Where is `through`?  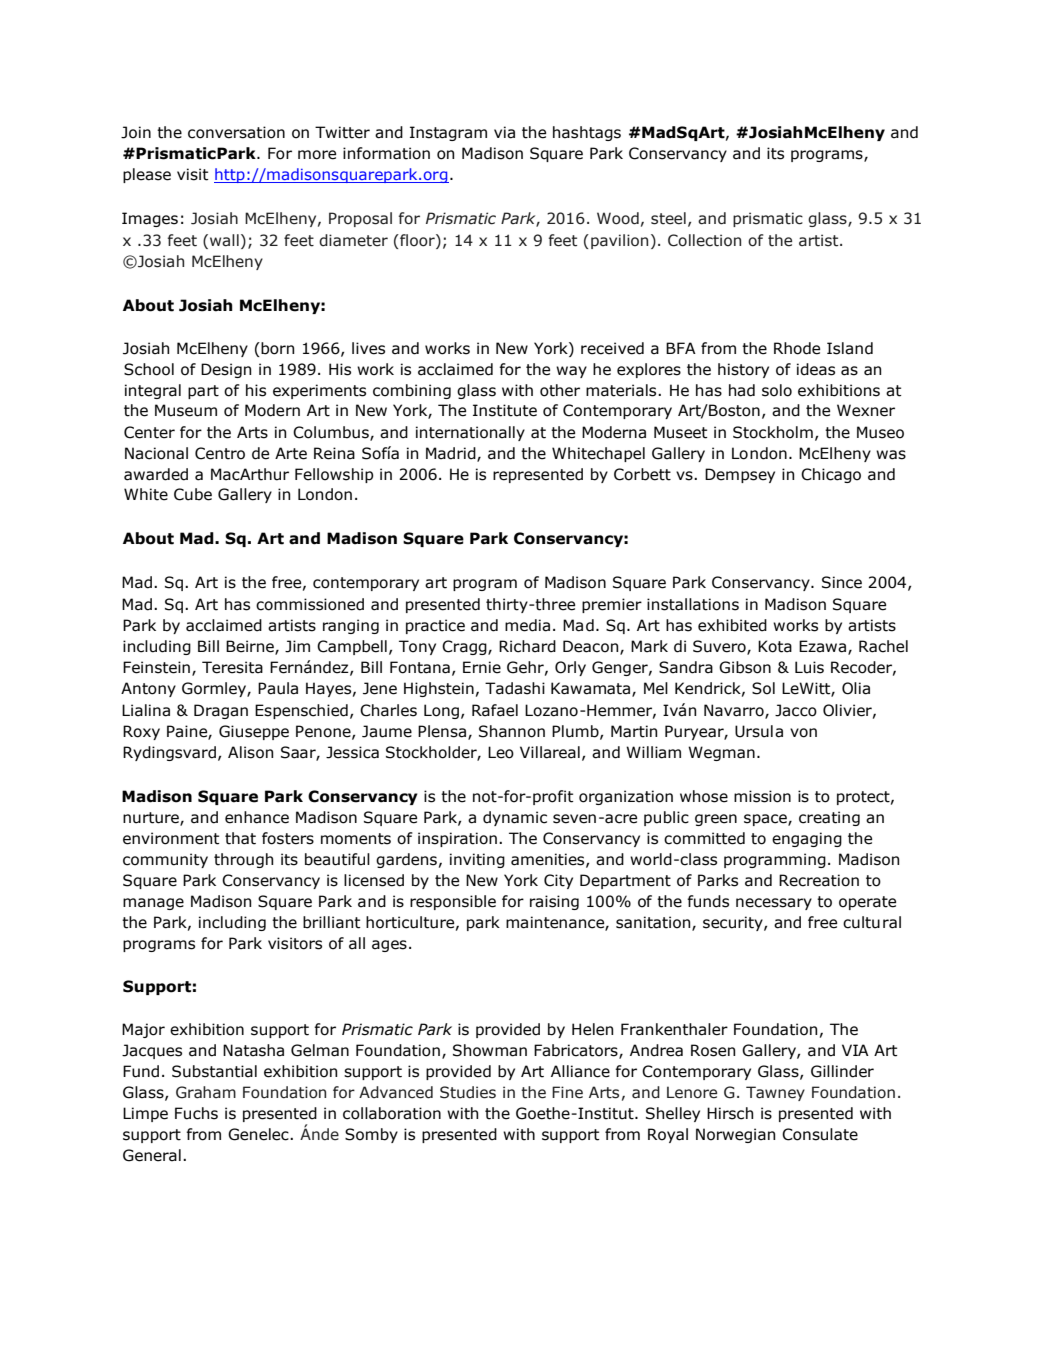
through is located at coordinates (243, 860).
